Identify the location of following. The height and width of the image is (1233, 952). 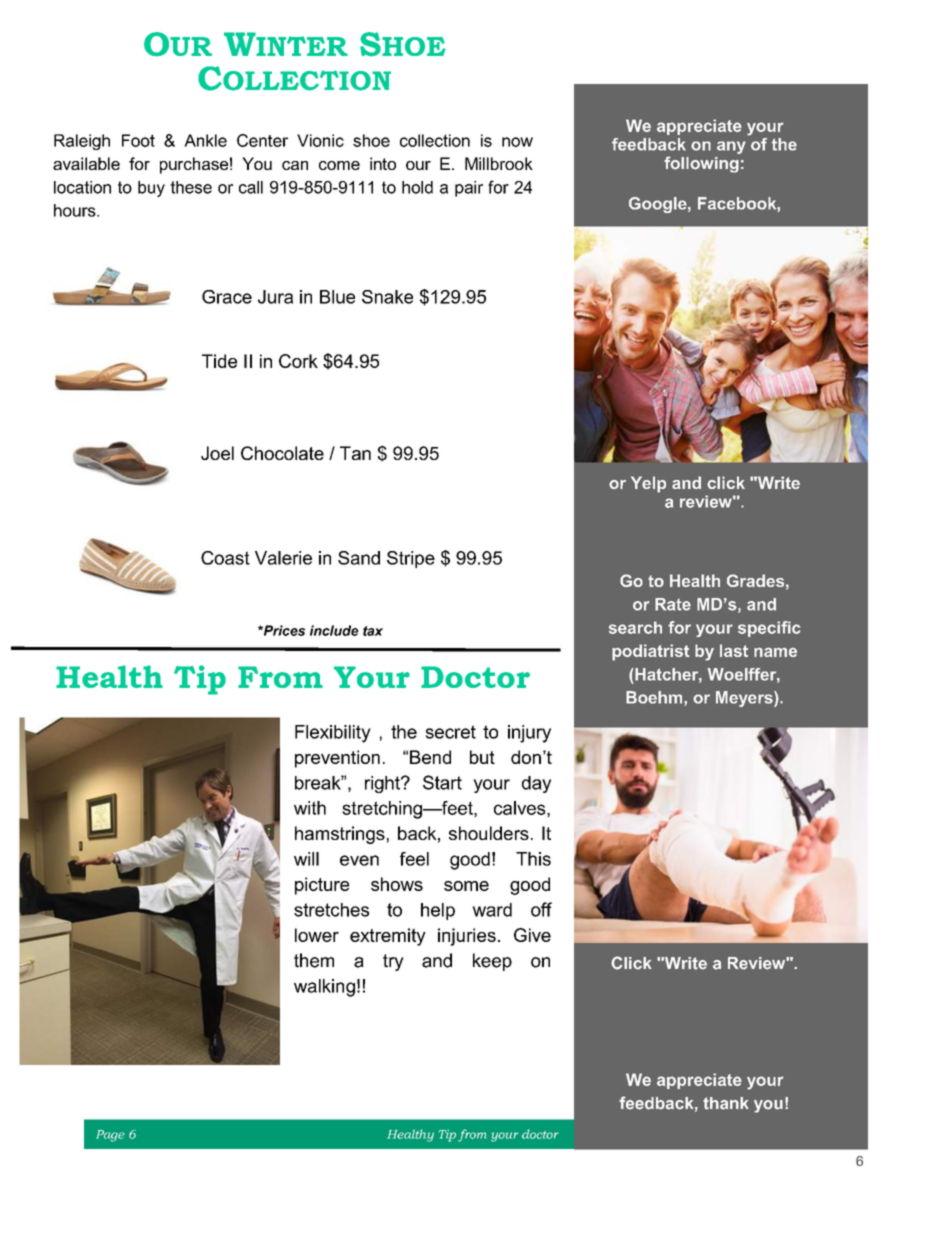
(701, 164).
